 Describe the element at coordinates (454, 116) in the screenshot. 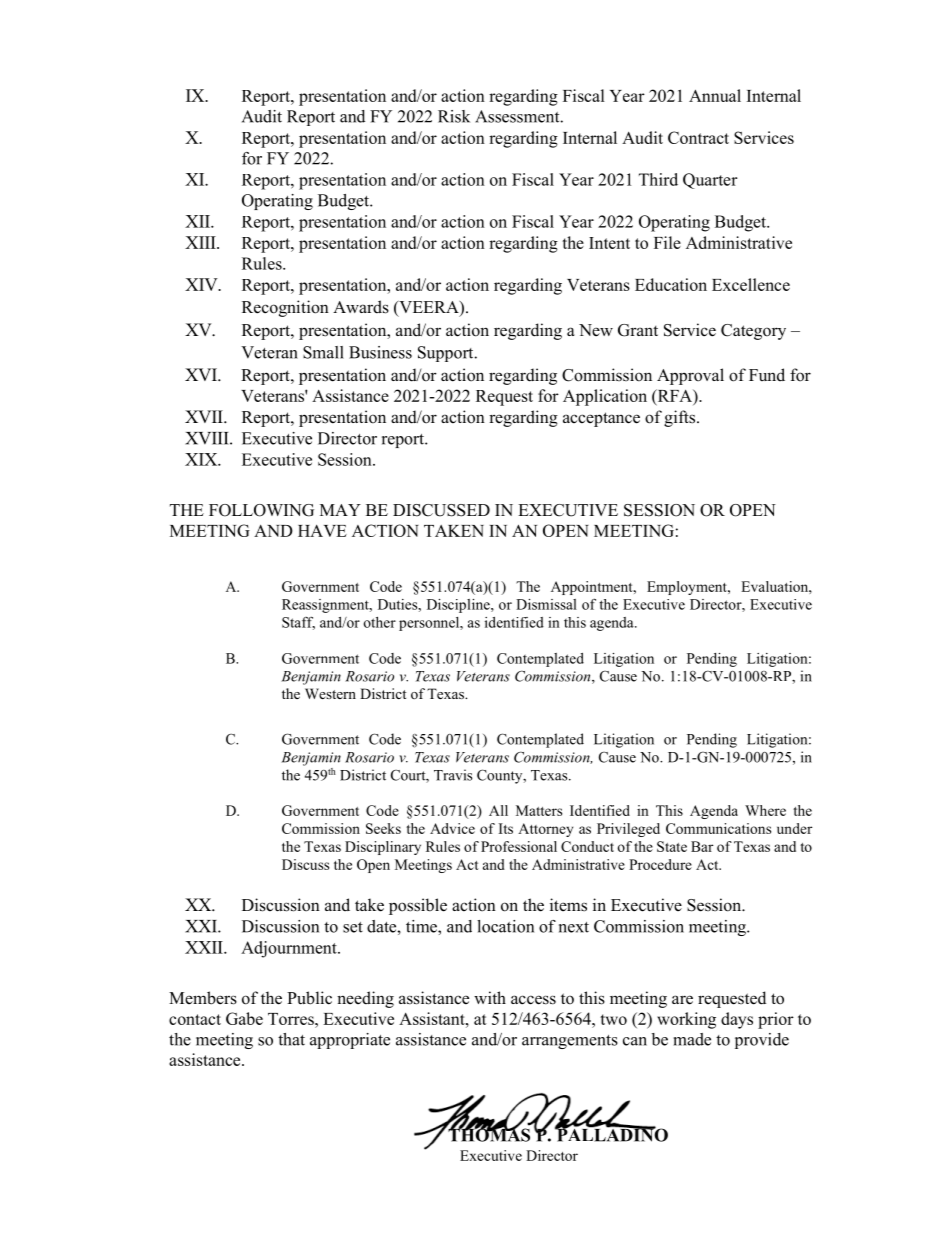

I see `Risk` at that location.
